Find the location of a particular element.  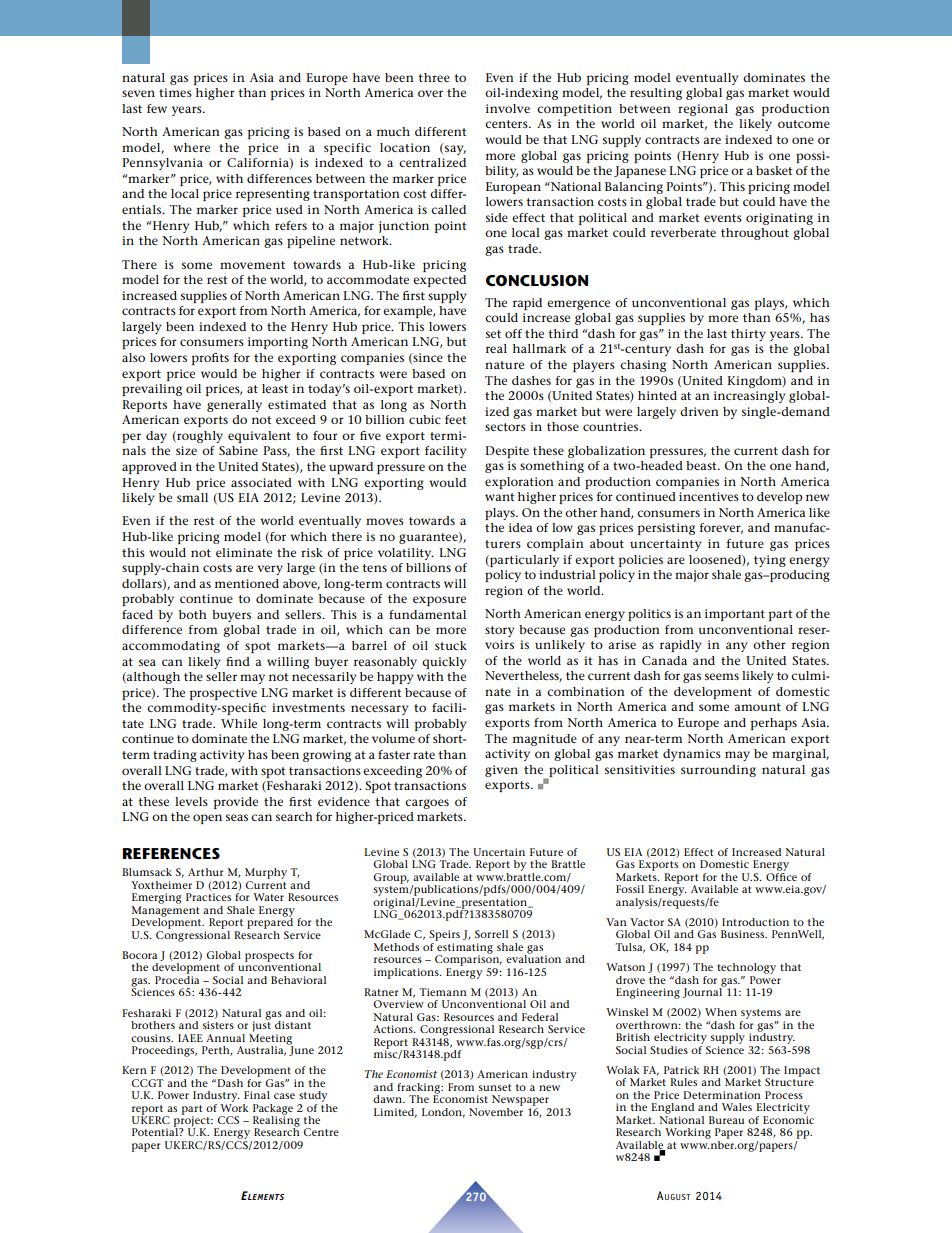

November is located at coordinates (496, 1110).
